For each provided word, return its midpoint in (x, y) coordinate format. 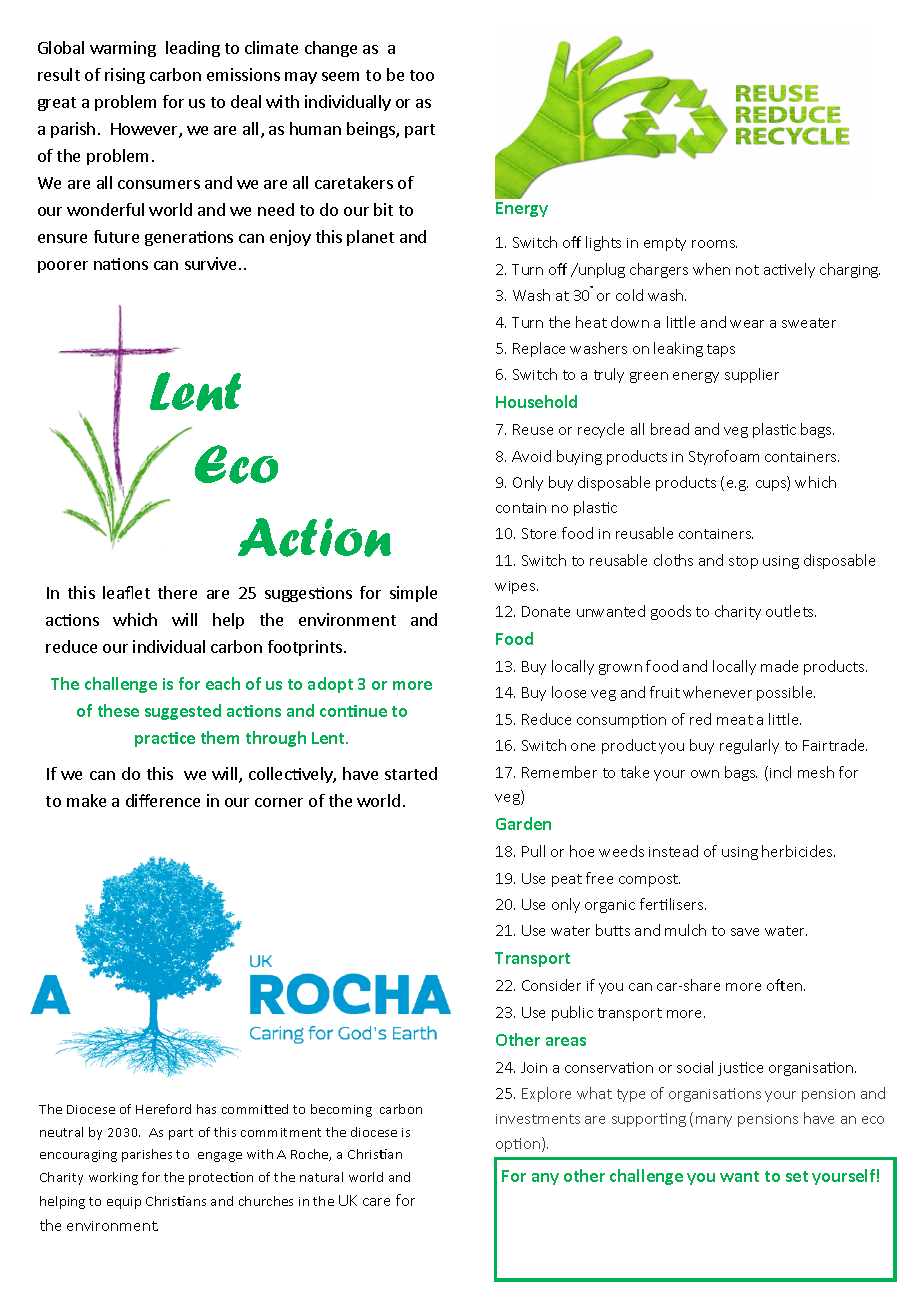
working (113, 1178)
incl (780, 772)
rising (125, 76)
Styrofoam (724, 457)
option (519, 1144)
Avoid (531, 456)
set (797, 1176)
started (411, 773)
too (422, 75)
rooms (714, 244)
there (177, 592)
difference (163, 800)
